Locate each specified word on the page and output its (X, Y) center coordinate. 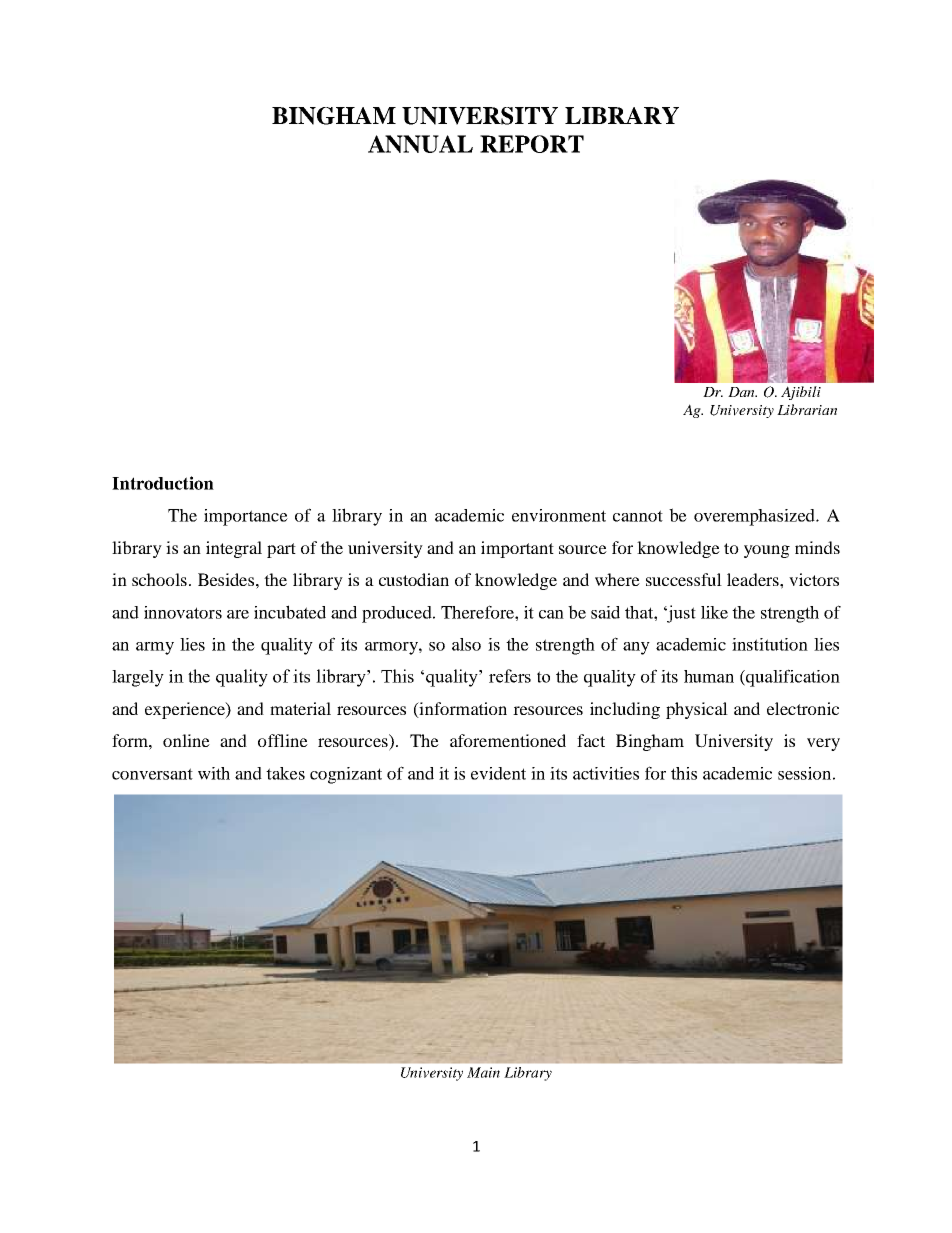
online (186, 740)
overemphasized (755, 517)
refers (510, 676)
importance (246, 517)
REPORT (532, 144)
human (709, 676)
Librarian (807, 409)
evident (498, 773)
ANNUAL (420, 144)
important (517, 549)
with (214, 773)
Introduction (163, 483)
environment (559, 515)
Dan (742, 392)
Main (483, 1072)
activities (606, 773)
